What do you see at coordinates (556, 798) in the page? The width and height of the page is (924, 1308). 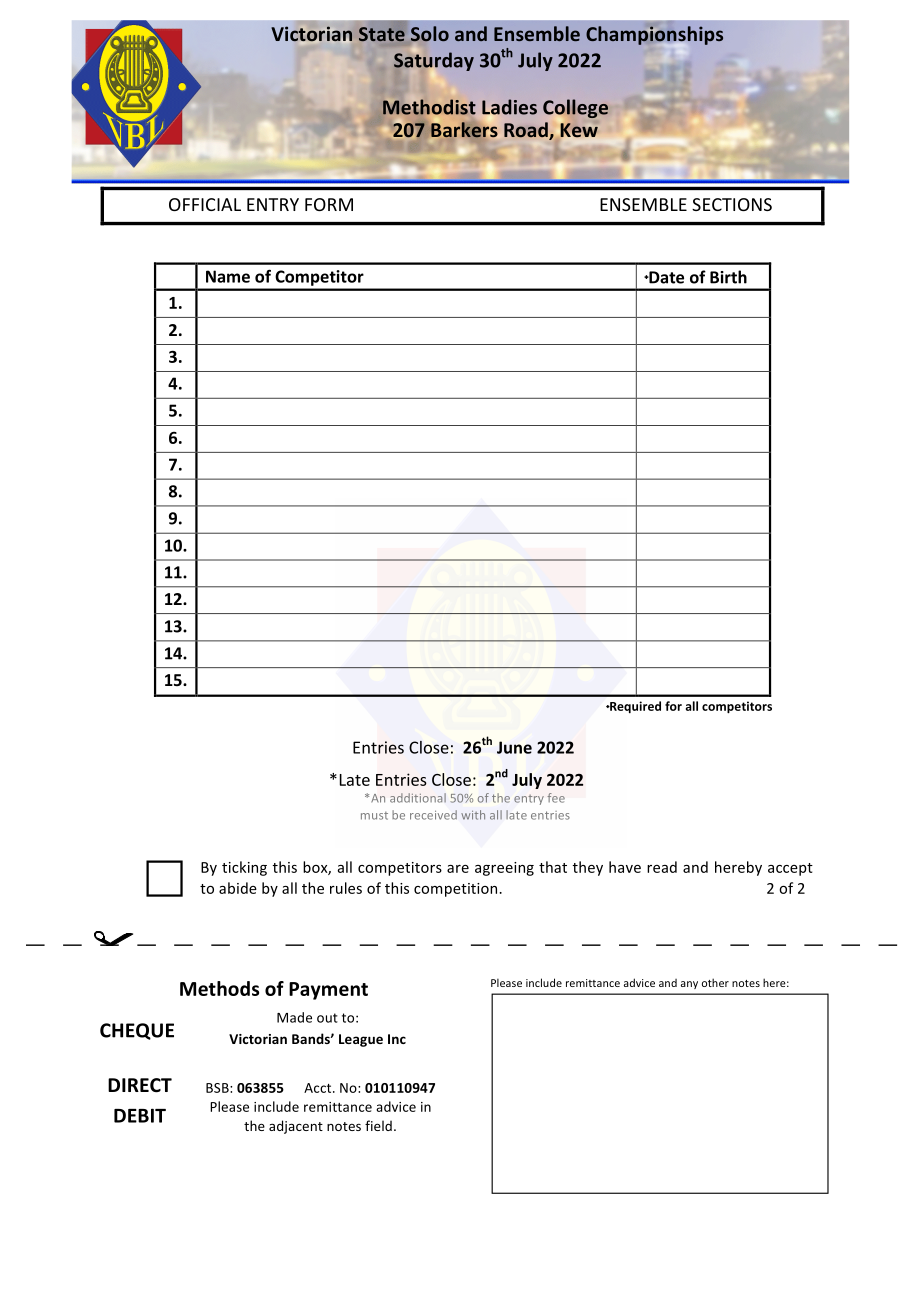 I see `fee` at bounding box center [556, 798].
